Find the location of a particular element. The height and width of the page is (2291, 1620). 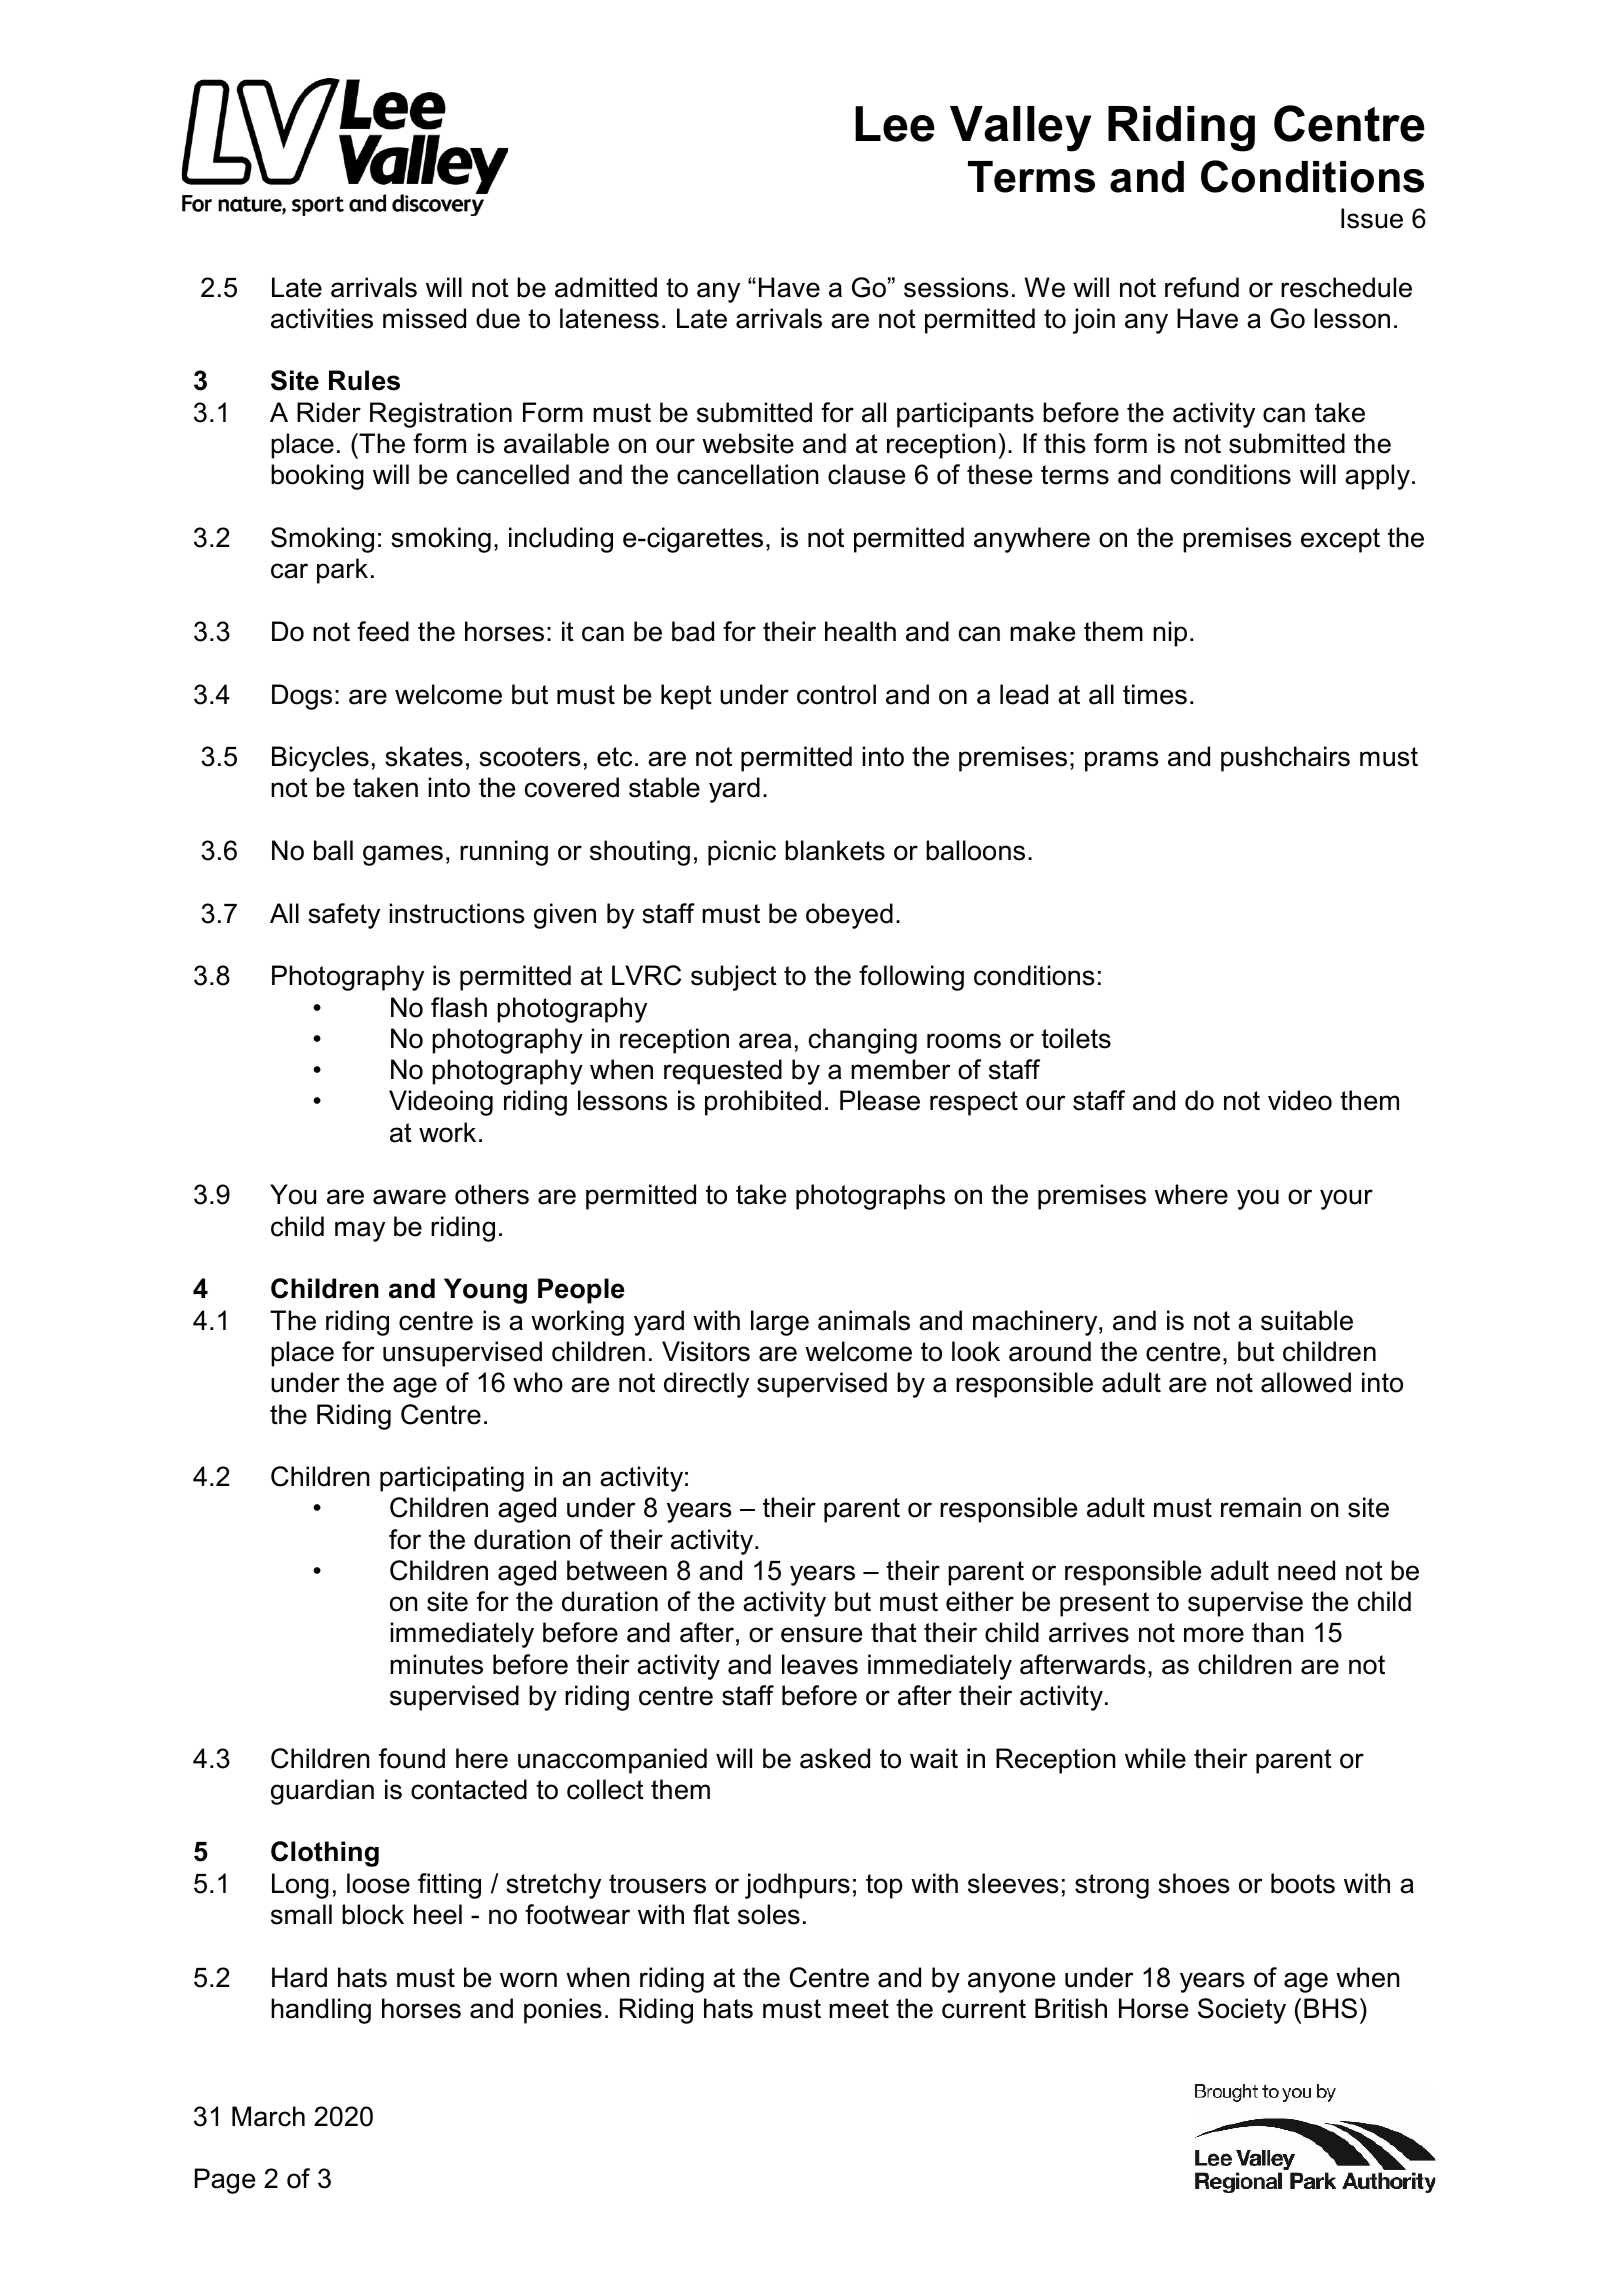

toilets is located at coordinates (1076, 1038).
